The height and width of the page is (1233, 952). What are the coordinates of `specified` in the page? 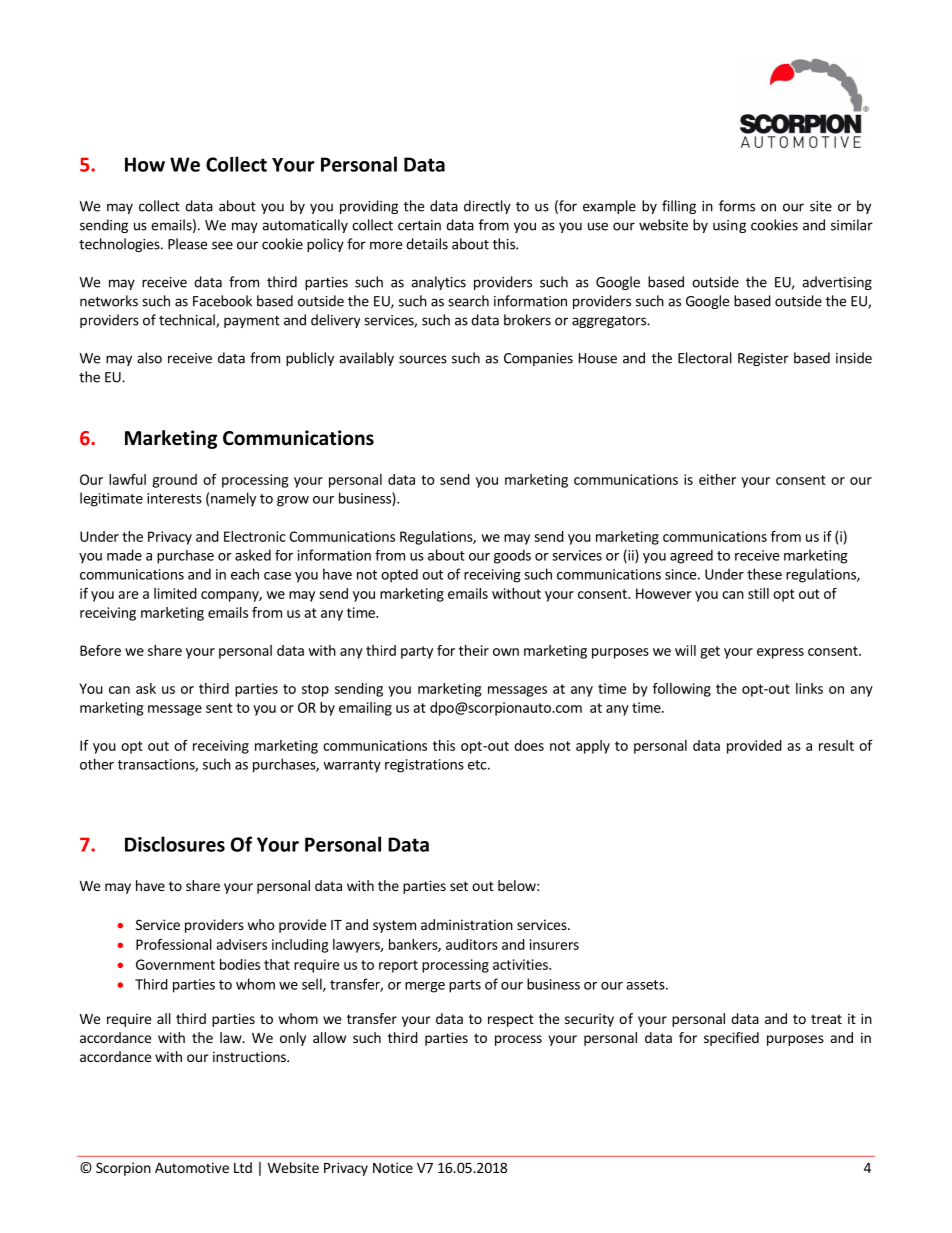 It's located at (731, 1039).
